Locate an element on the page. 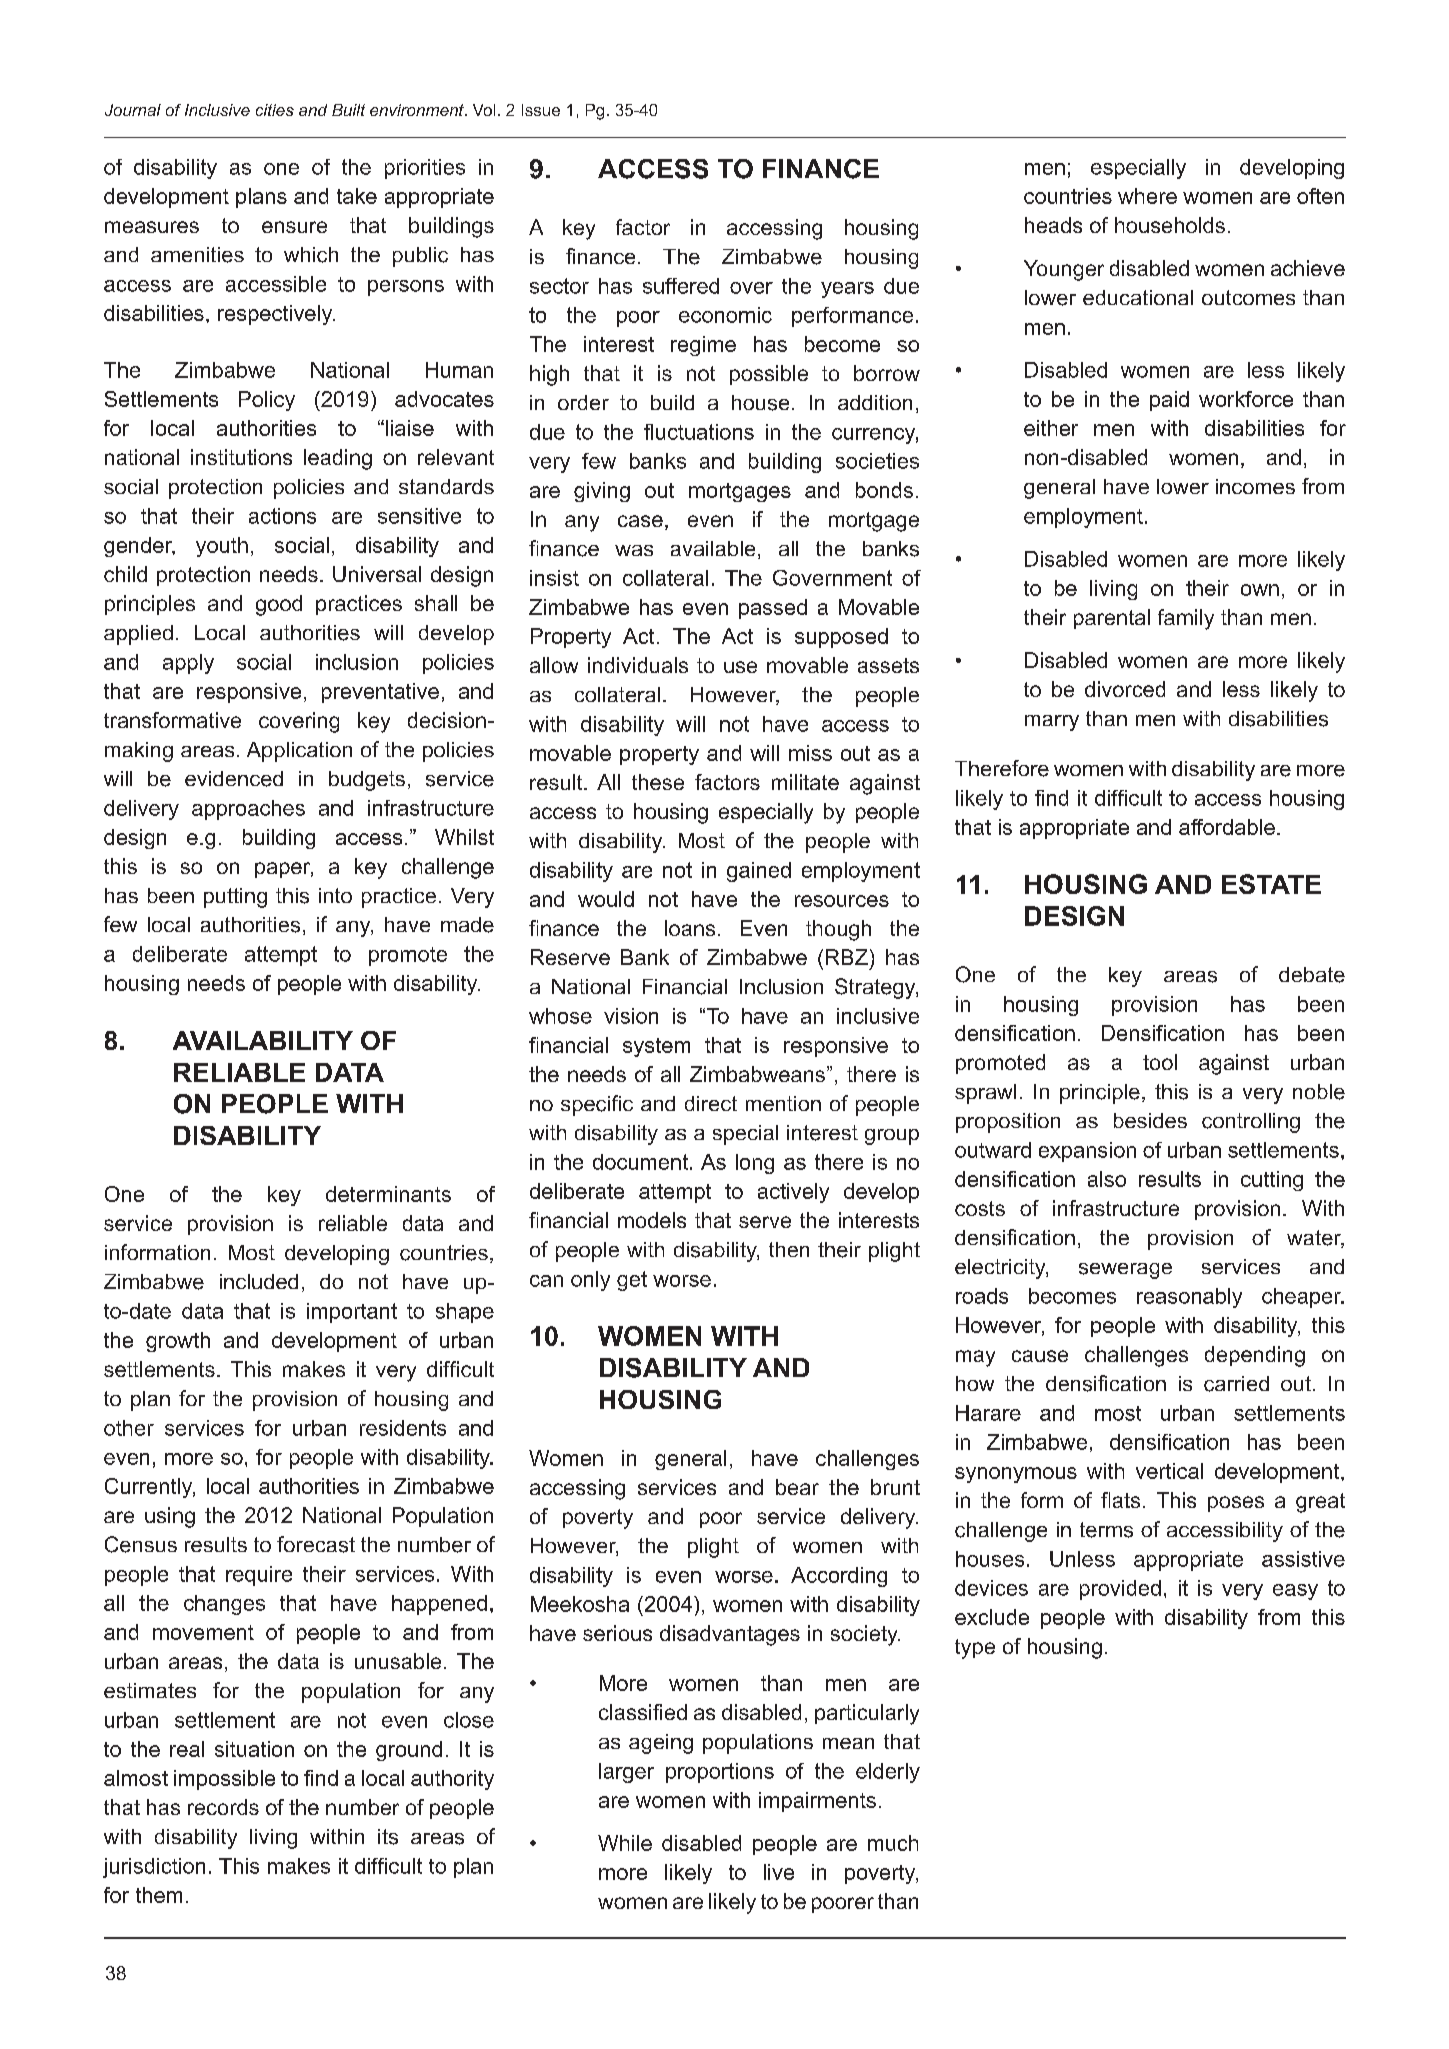 Image resolution: width=1449 pixels, height=2049 pixels. available is located at coordinates (713, 548).
